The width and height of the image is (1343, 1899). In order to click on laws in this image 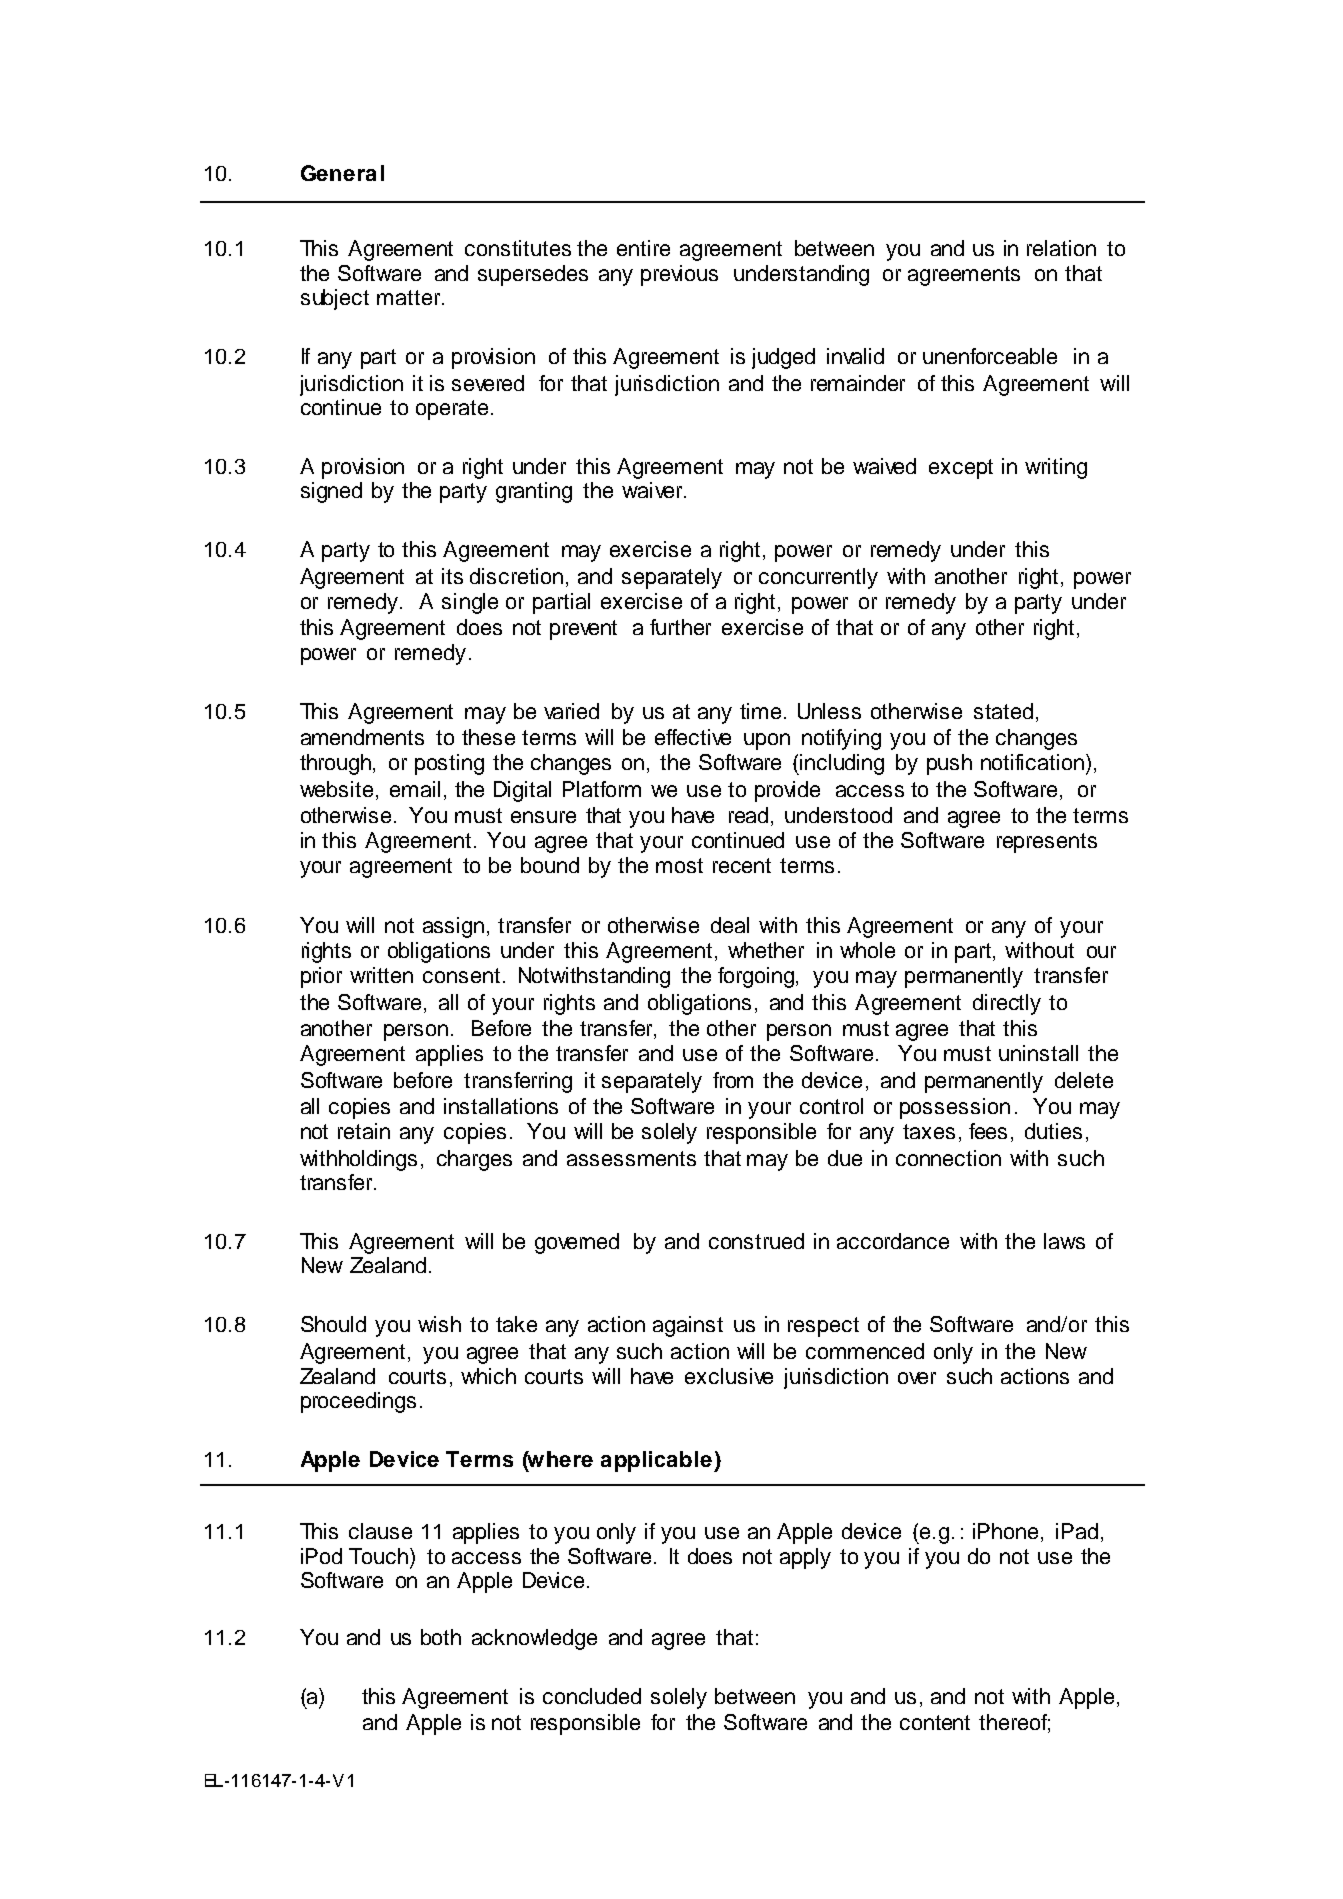, I will do `click(1064, 1241)`.
